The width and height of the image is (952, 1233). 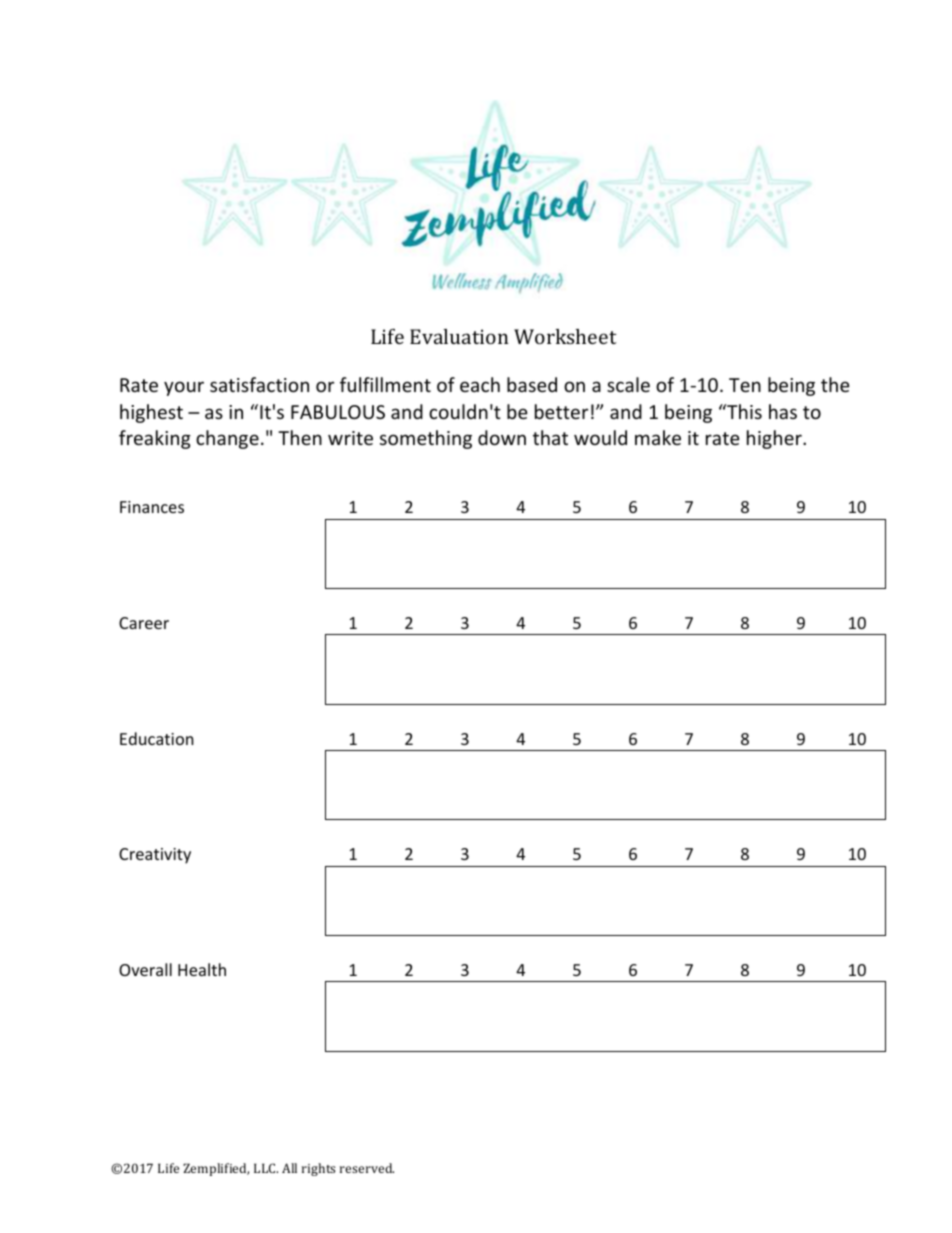 What do you see at coordinates (745, 385) in the image?
I see `Ten` at bounding box center [745, 385].
